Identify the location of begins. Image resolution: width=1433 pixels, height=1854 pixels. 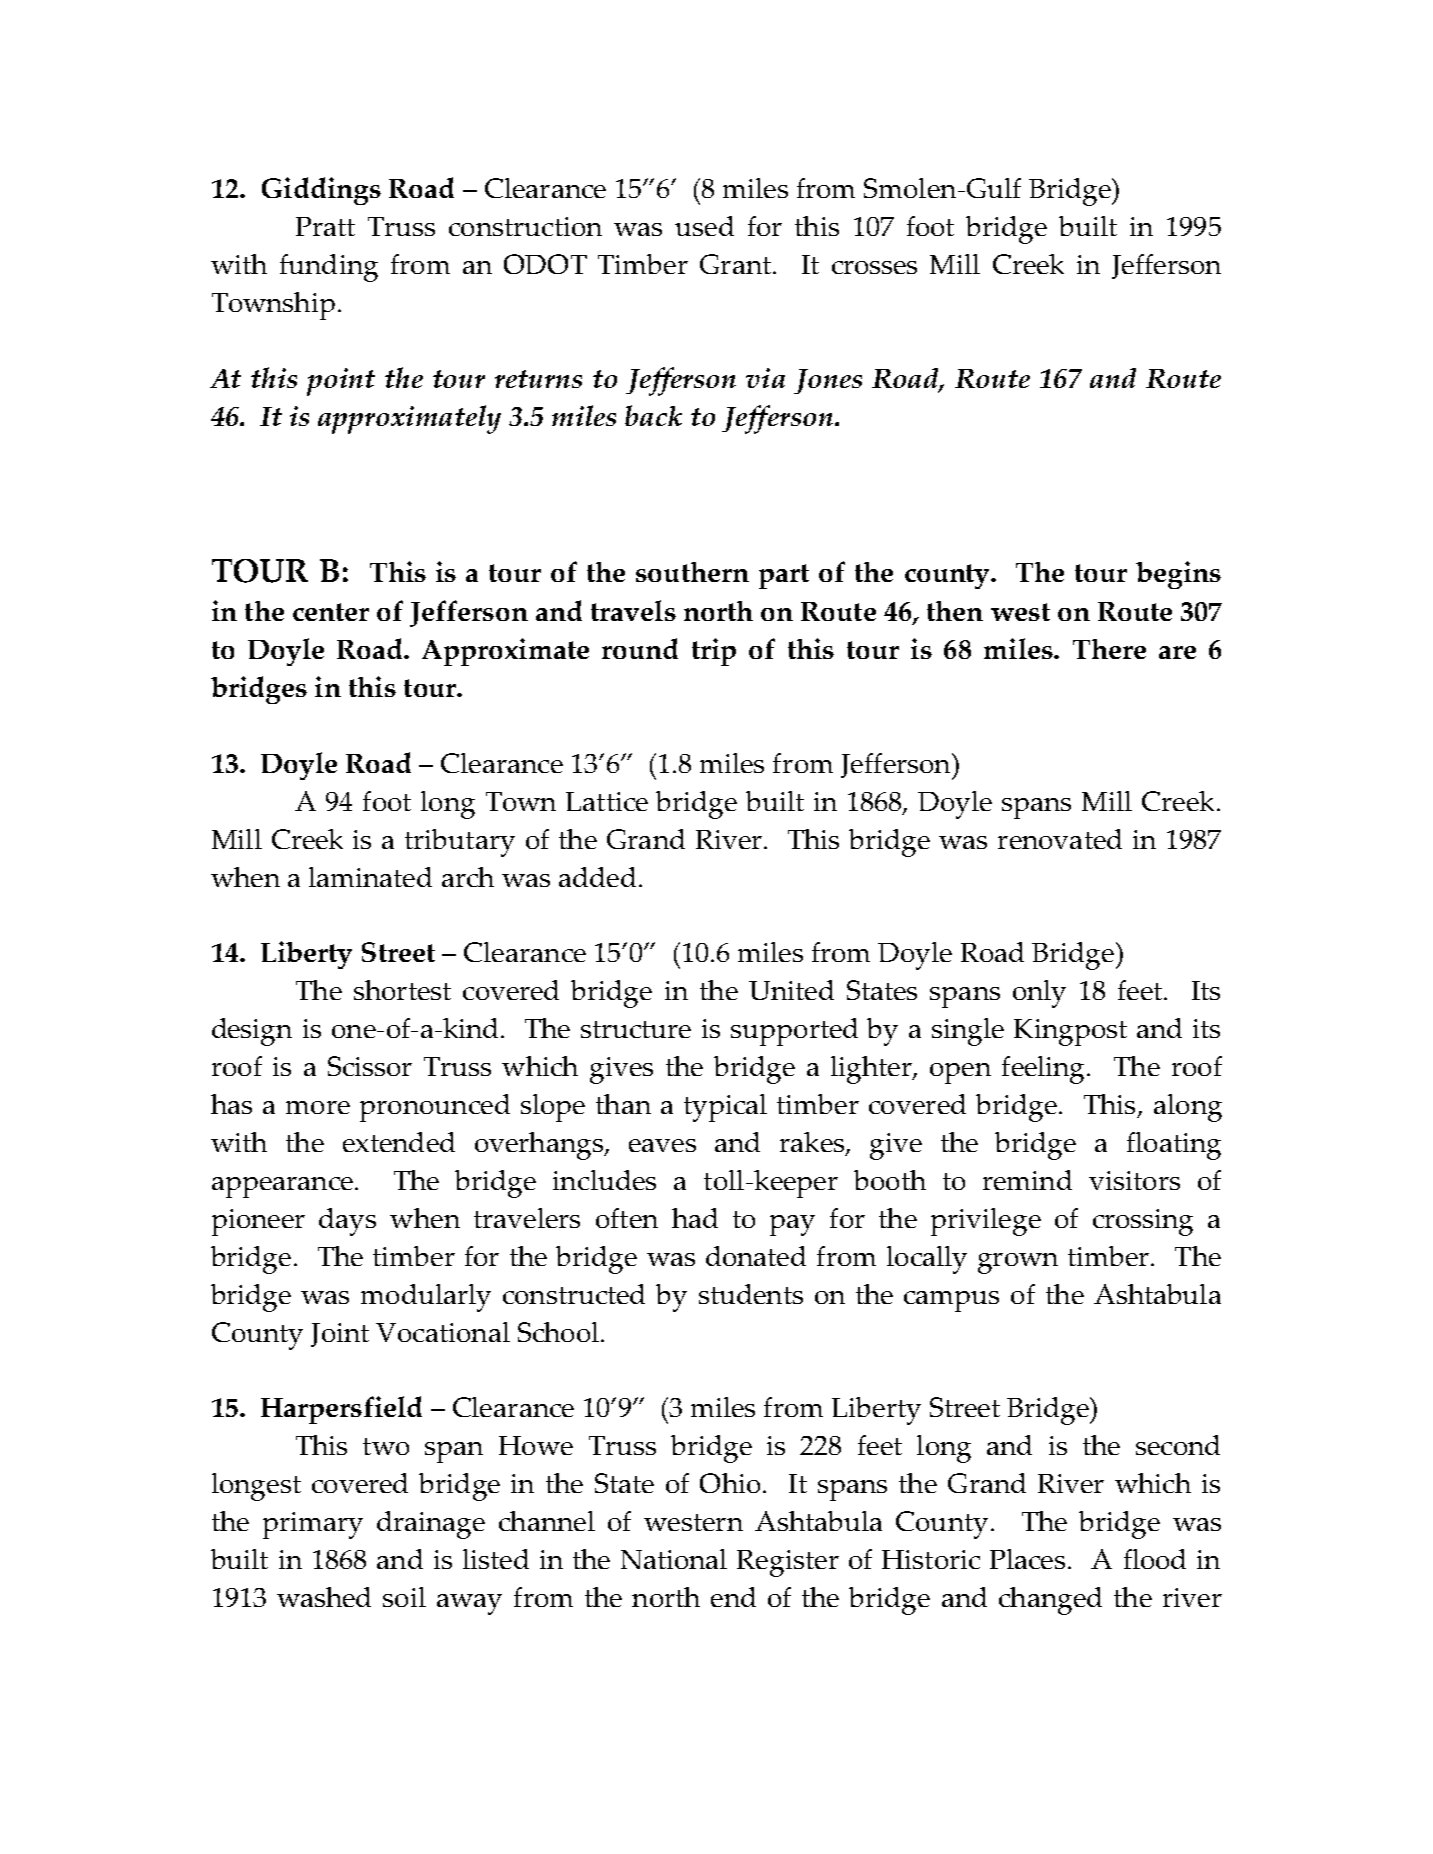
(1178, 575).
